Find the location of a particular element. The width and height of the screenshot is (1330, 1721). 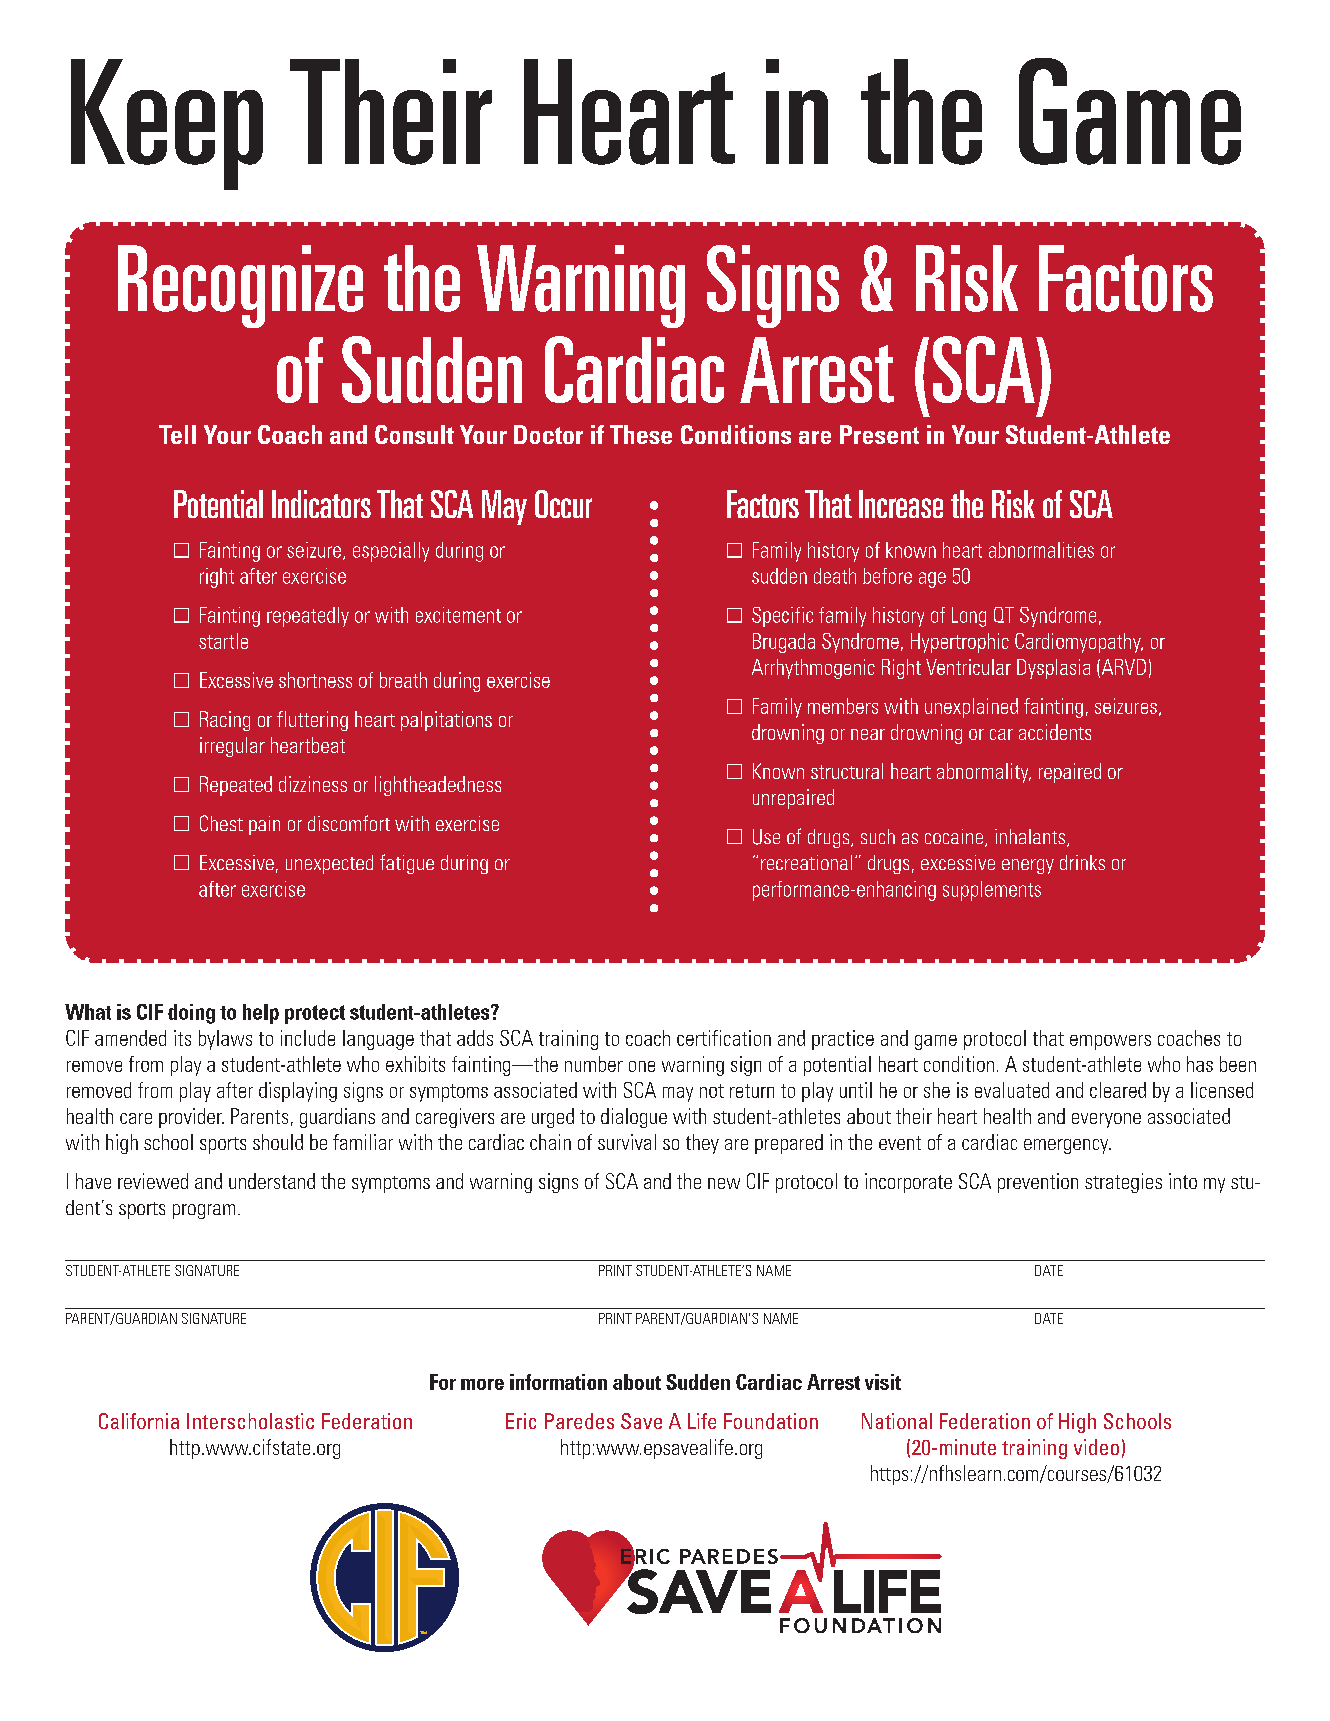

Chest is located at coordinates (221, 823).
